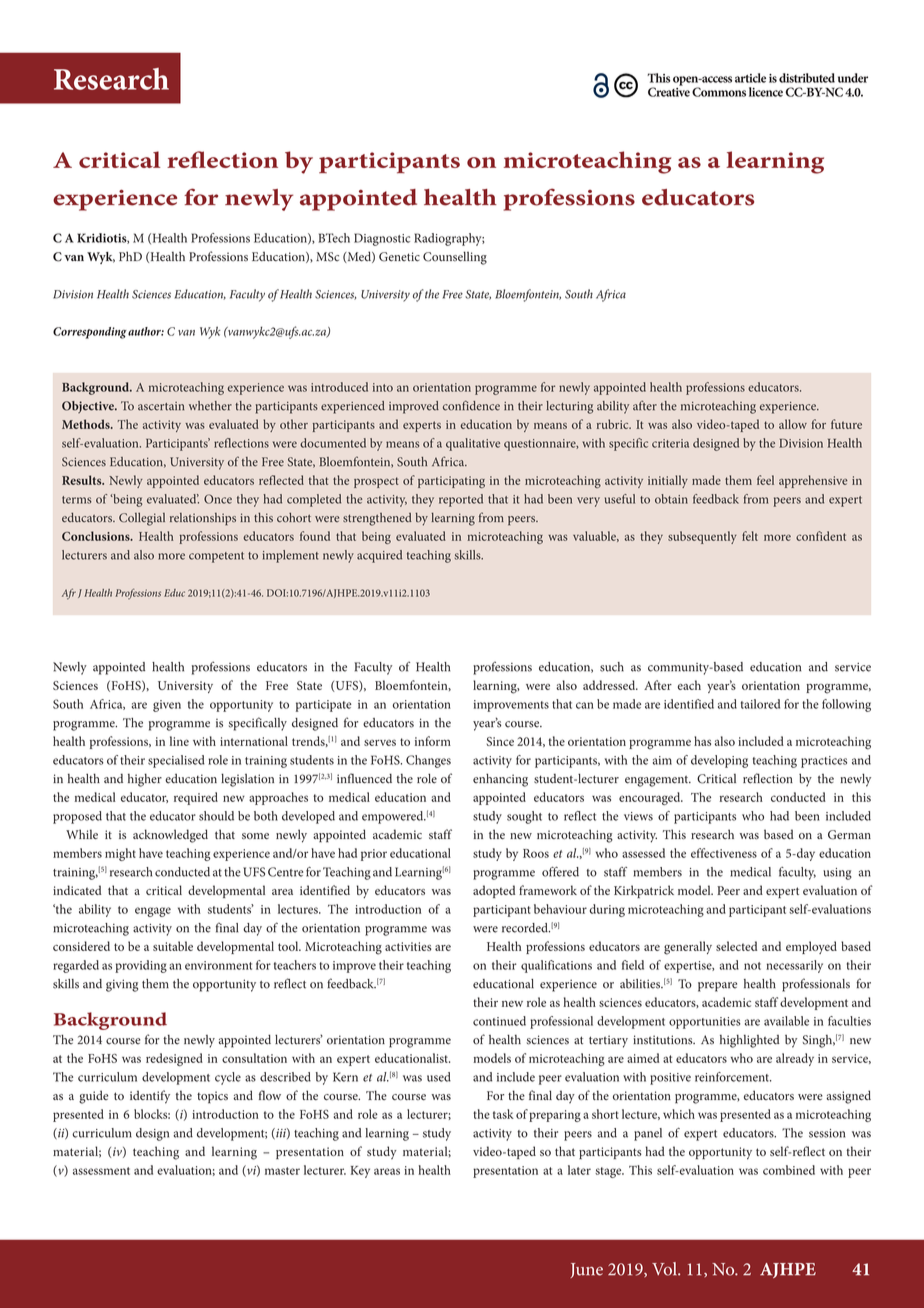 The width and height of the screenshot is (924, 1308). I want to click on Counselling, so click(455, 258).
